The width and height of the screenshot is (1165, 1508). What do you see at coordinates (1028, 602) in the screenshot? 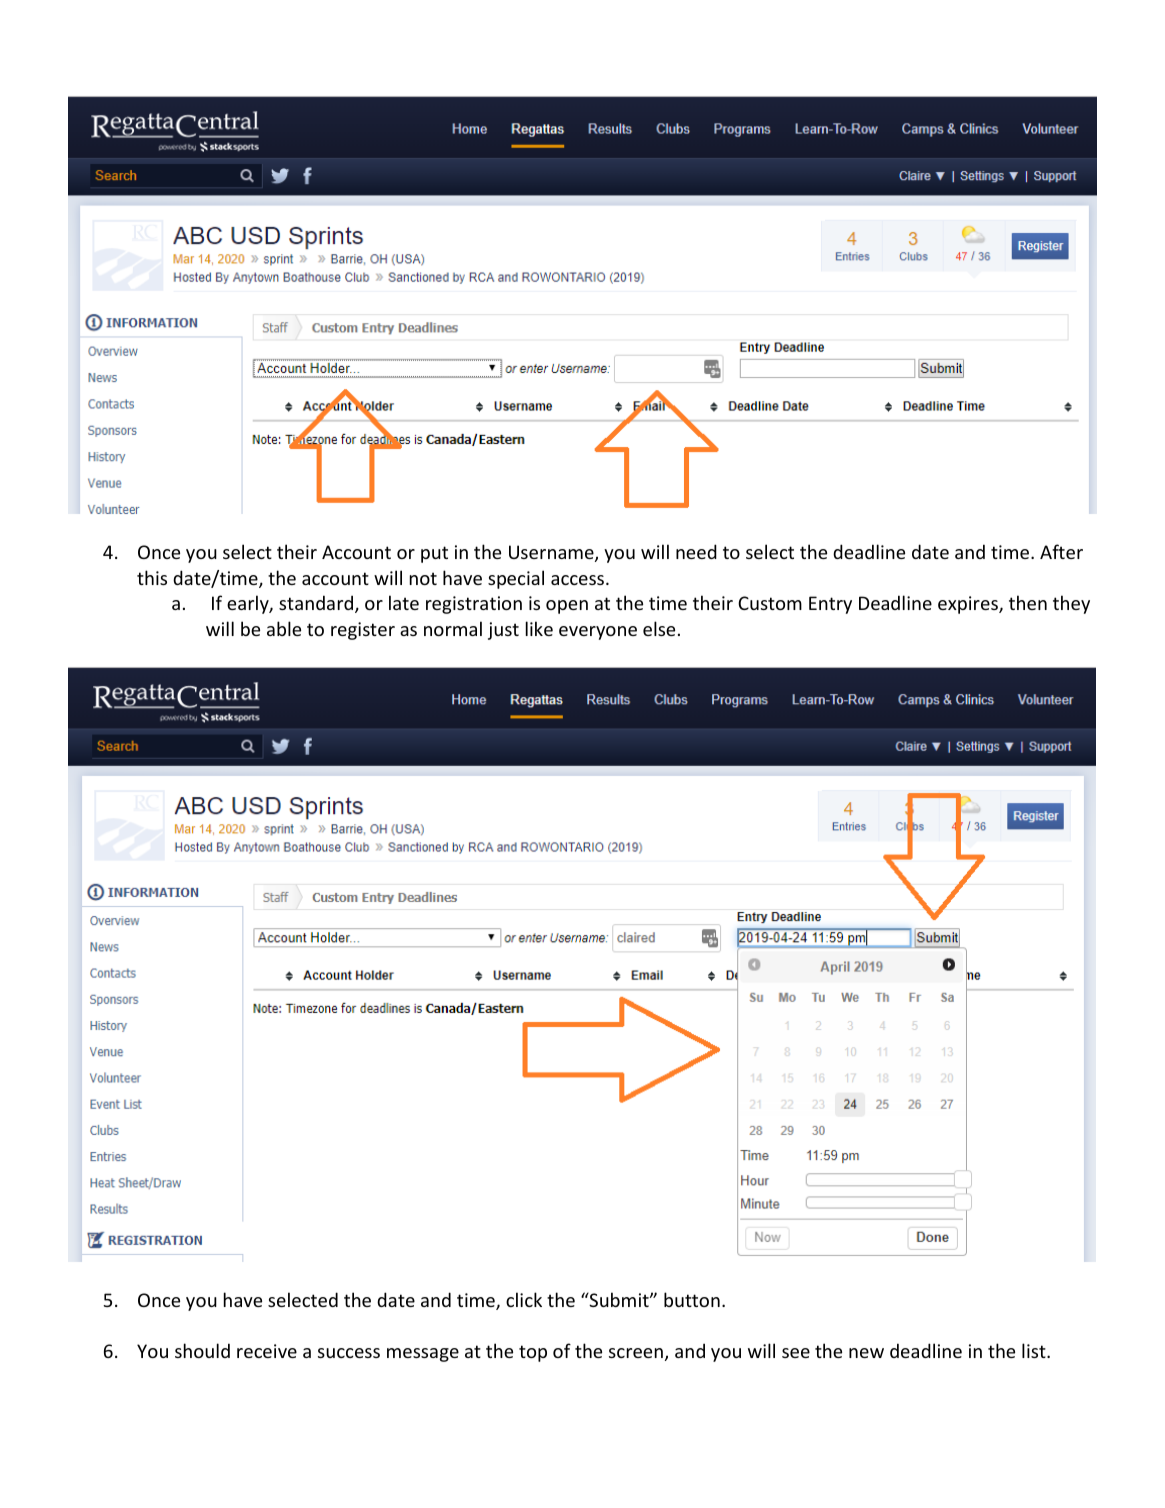
I see `then` at bounding box center [1028, 602].
